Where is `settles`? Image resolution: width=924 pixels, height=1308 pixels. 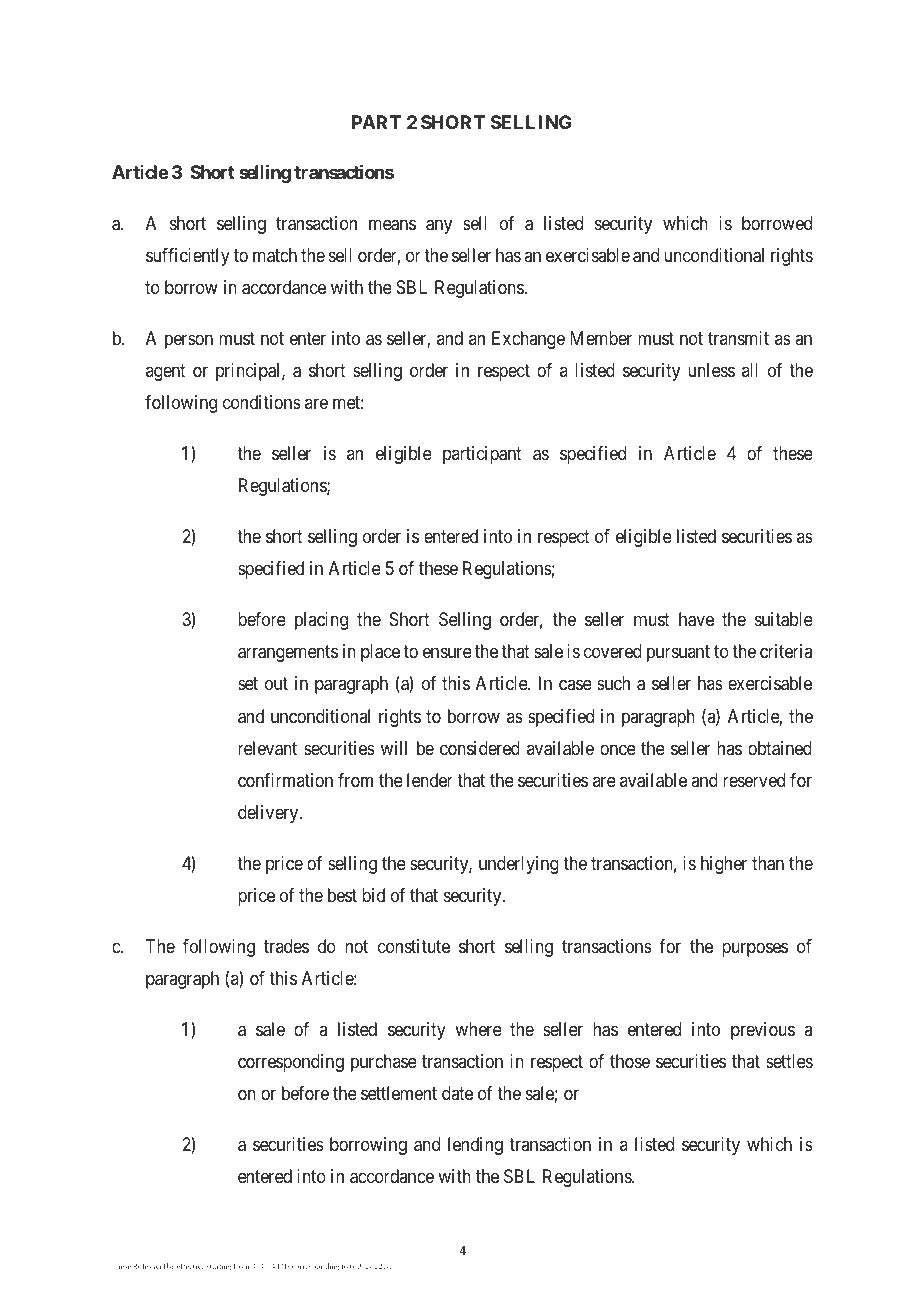 settles is located at coordinates (789, 1061).
